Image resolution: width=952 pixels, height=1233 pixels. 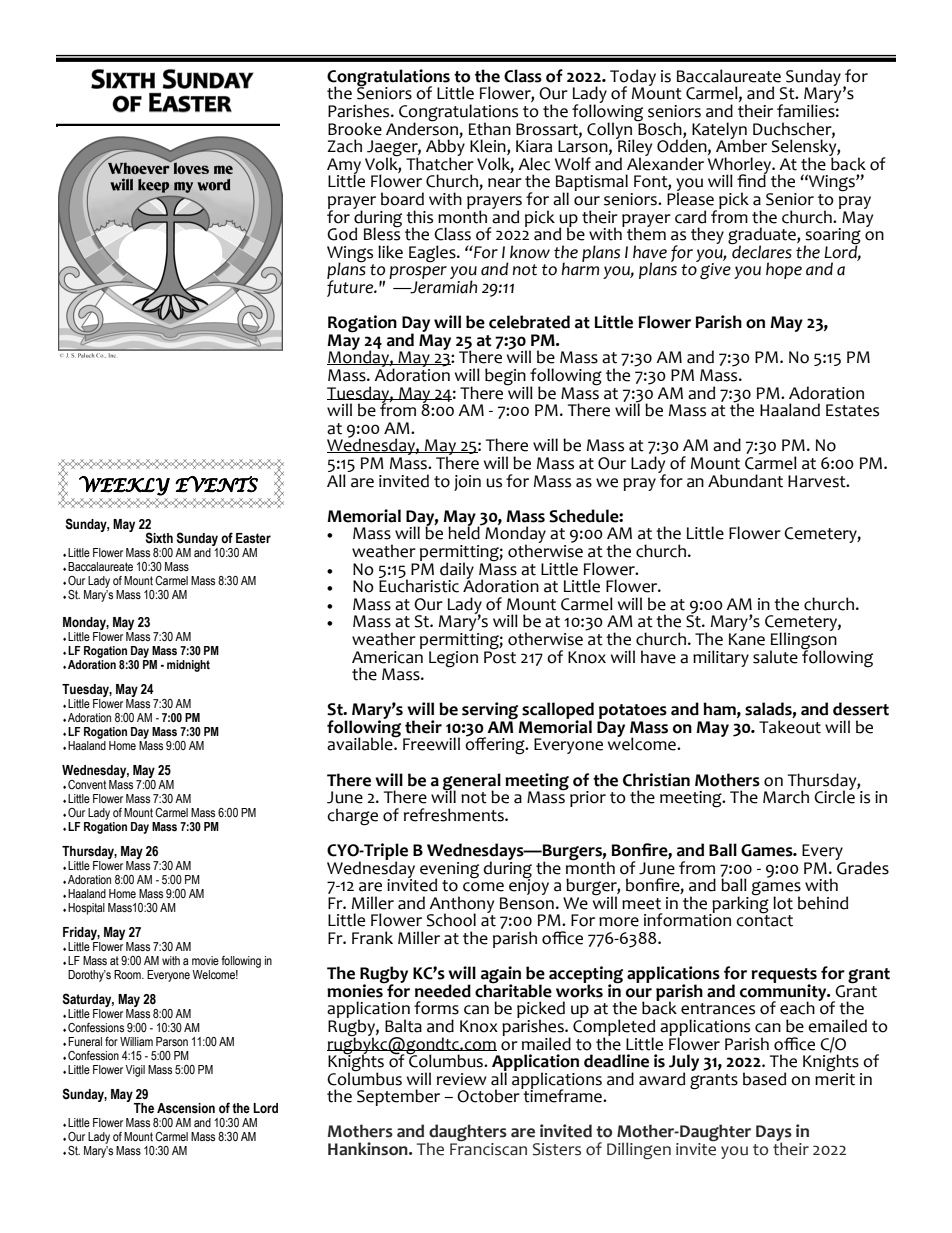 What do you see at coordinates (188, 666) in the screenshot?
I see `midnight` at bounding box center [188, 666].
